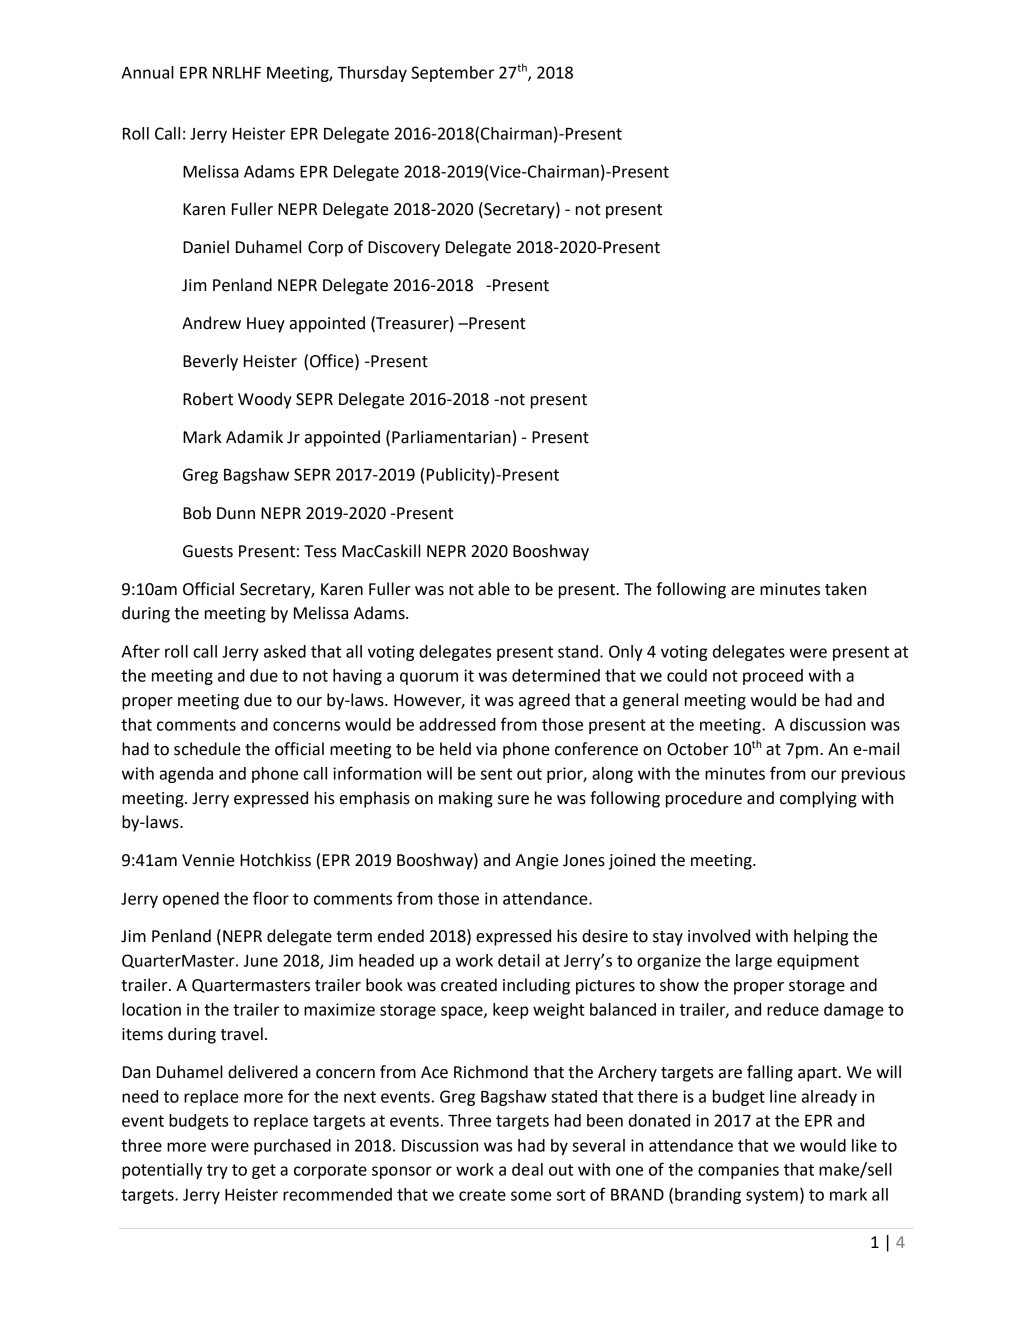  Describe the element at coordinates (148, 72) in the document. I see `Annual` at that location.
